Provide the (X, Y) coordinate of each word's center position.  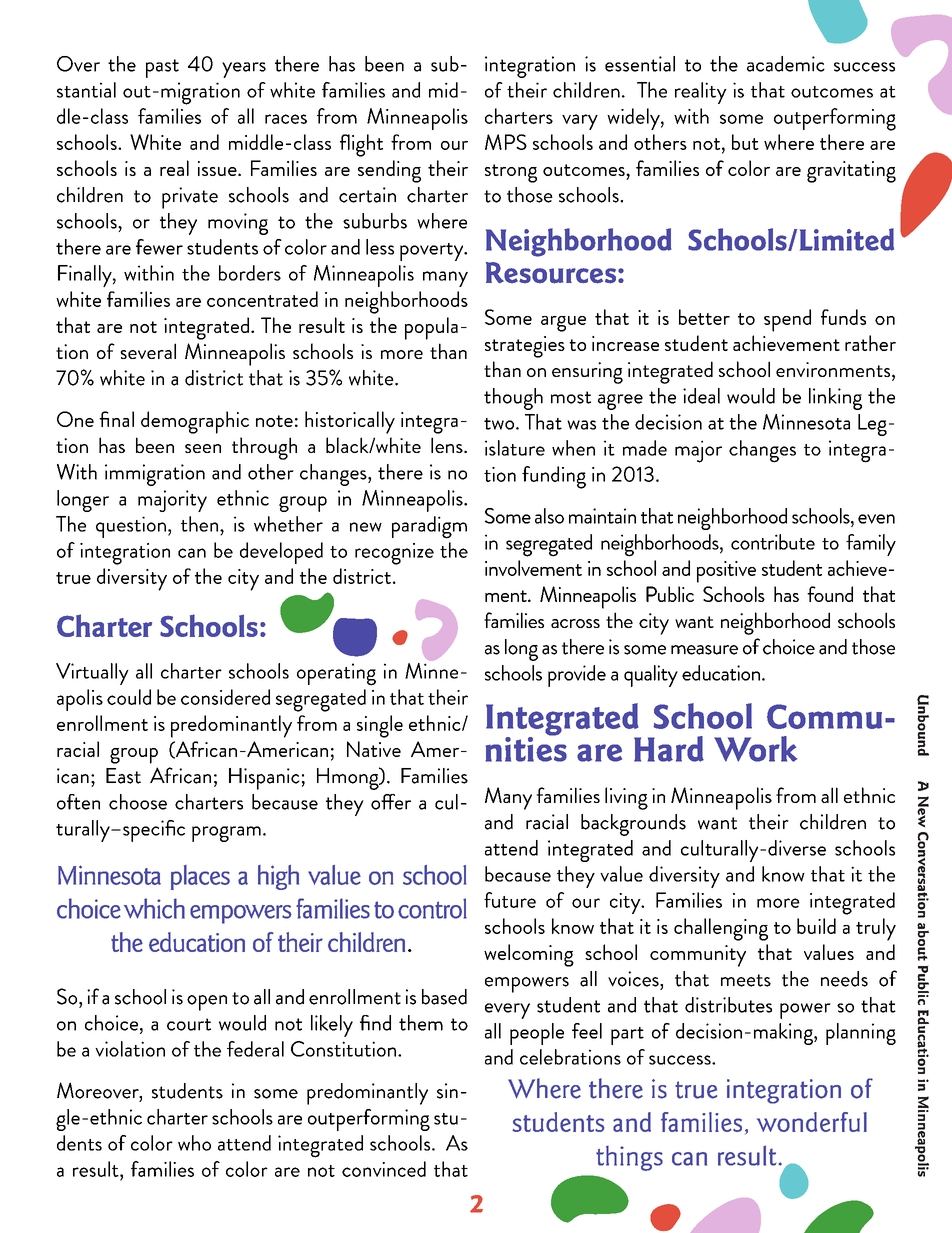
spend (787, 320)
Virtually (92, 674)
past (162, 68)
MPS (506, 142)
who (194, 1143)
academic (786, 64)
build (816, 926)
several (148, 351)
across (575, 623)
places (200, 877)
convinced (384, 1169)
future (510, 900)
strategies (525, 347)
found (830, 594)
